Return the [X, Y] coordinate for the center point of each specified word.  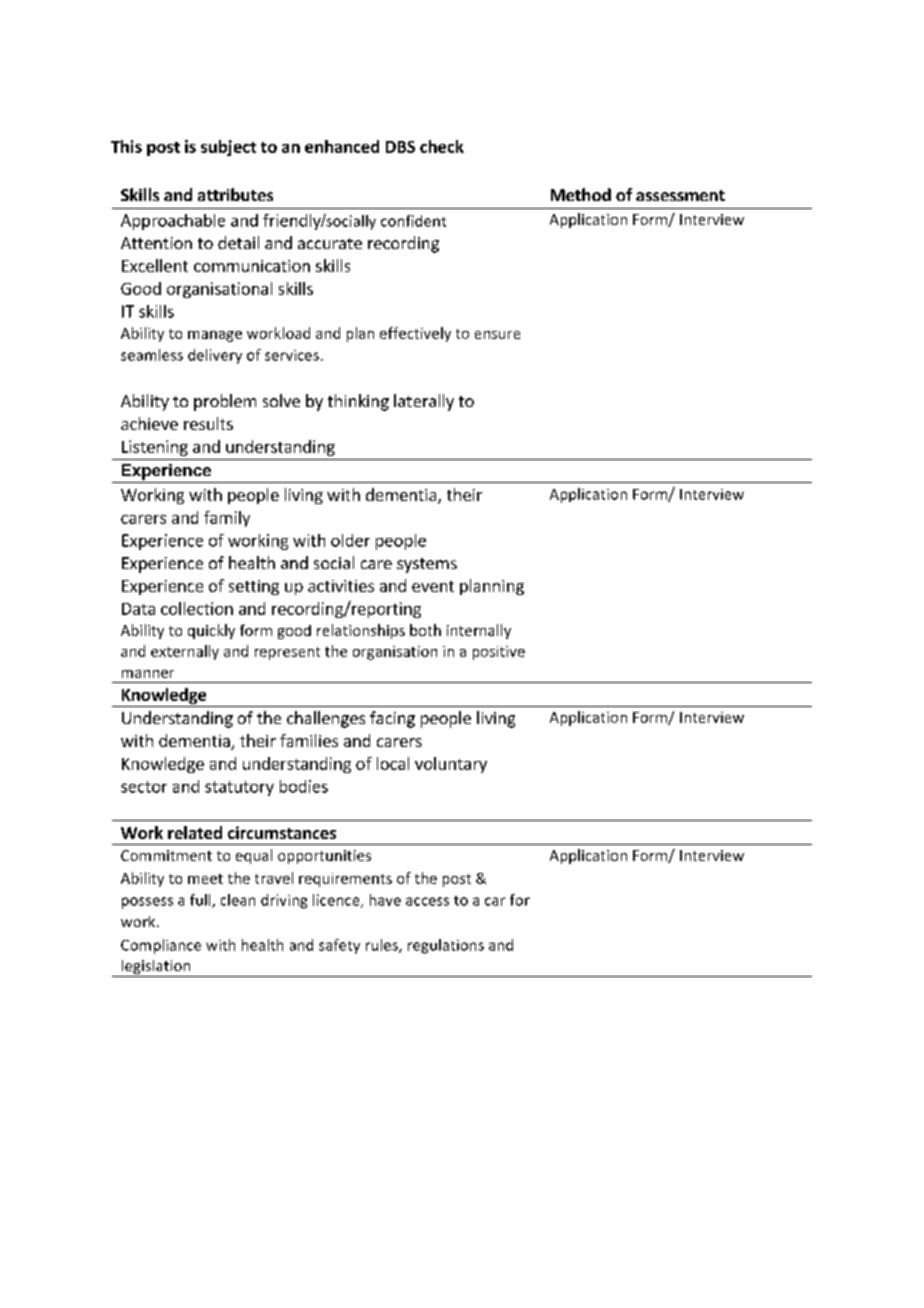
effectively [415, 334]
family [227, 519]
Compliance [161, 946]
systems [427, 565]
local [393, 763]
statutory [239, 788]
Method [581, 194]
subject [228, 148]
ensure [497, 335]
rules [383, 946]
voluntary [451, 765]
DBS [400, 147]
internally [479, 631]
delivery [215, 356]
